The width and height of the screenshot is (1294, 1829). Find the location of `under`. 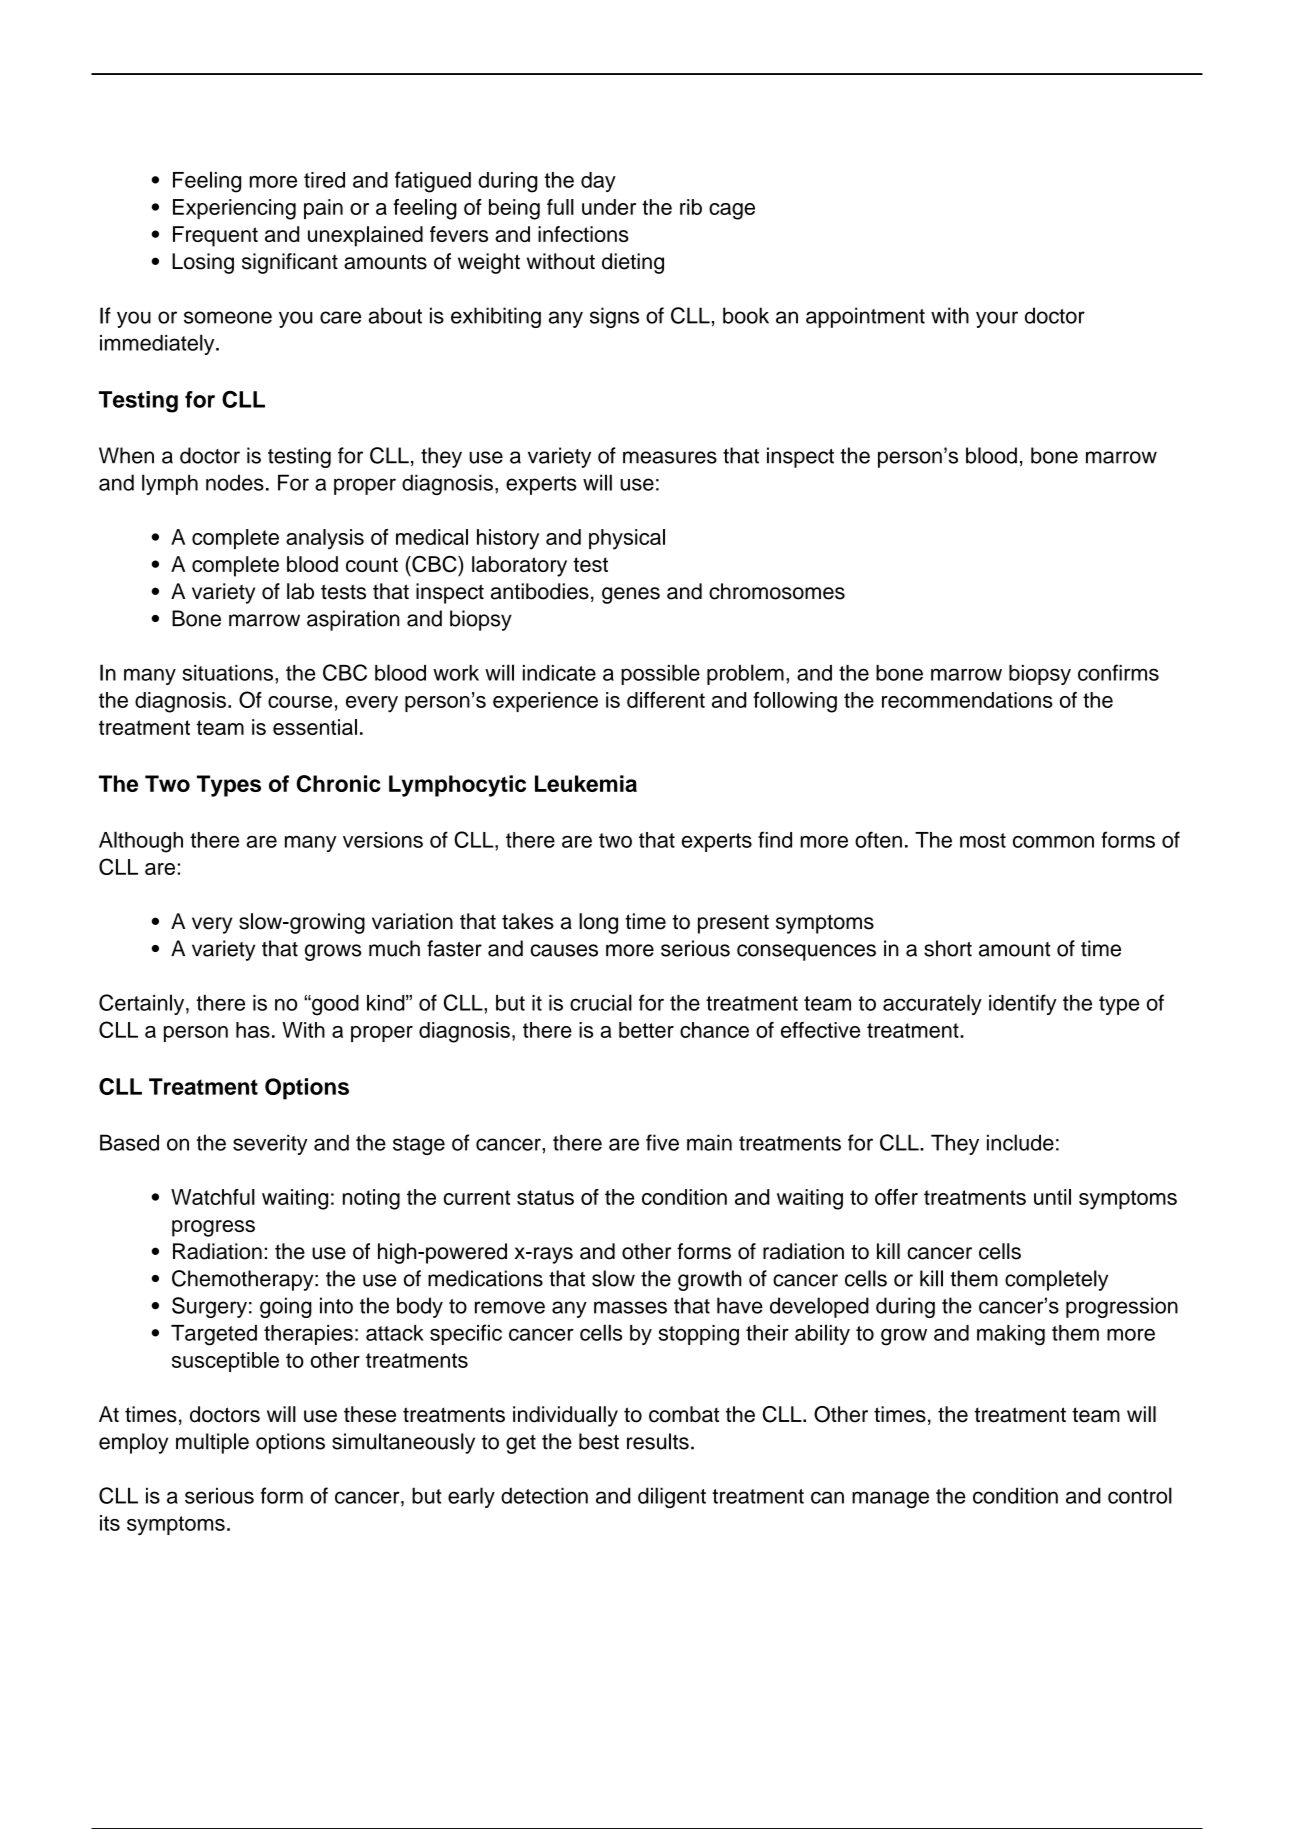

under is located at coordinates (609, 207).
